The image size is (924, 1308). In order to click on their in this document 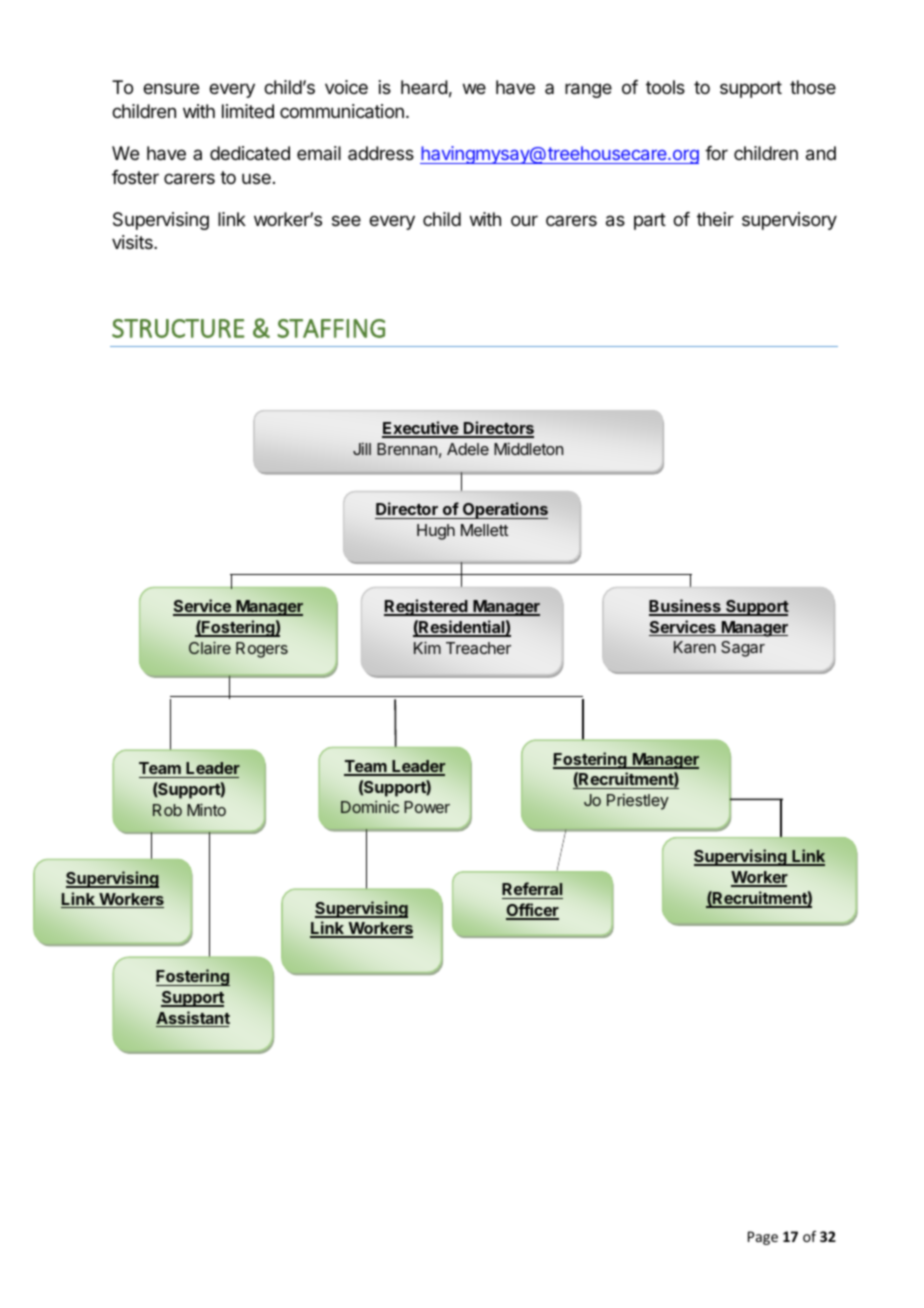, I will do `click(715, 219)`.
